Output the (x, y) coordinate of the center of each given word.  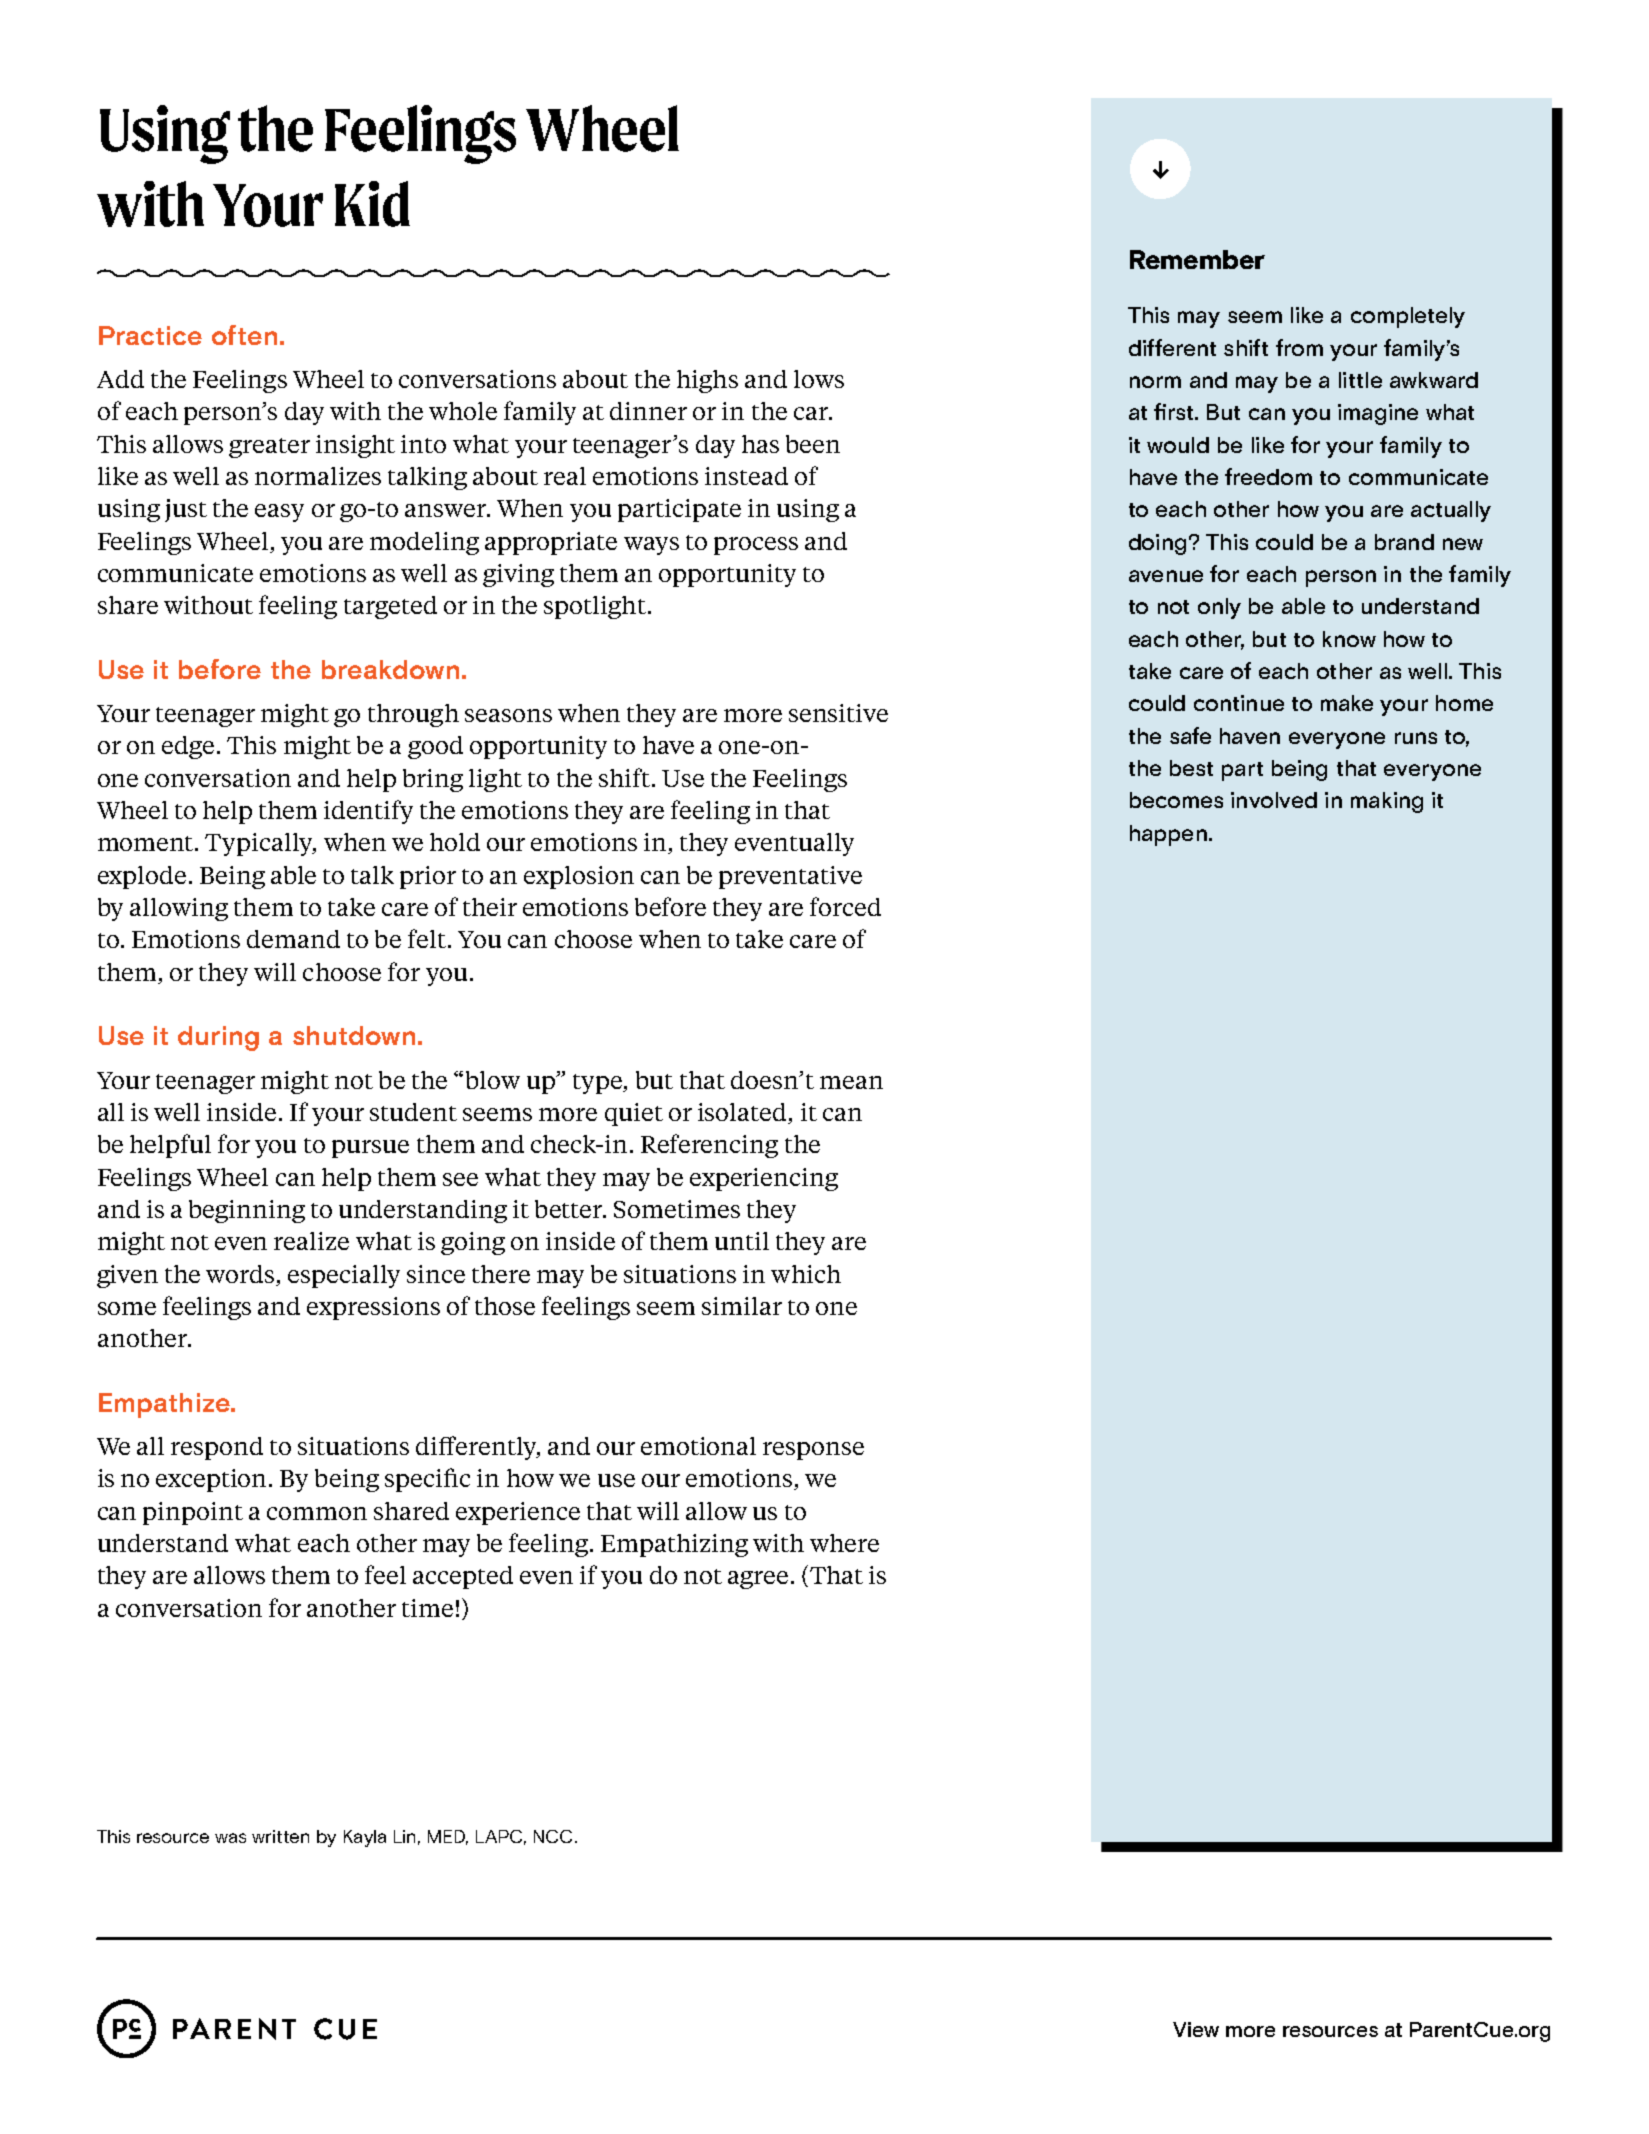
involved (1274, 800)
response (813, 1451)
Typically (260, 844)
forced (845, 906)
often (244, 335)
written (280, 1836)
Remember (1197, 259)
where (844, 1543)
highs (707, 381)
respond (217, 1448)
